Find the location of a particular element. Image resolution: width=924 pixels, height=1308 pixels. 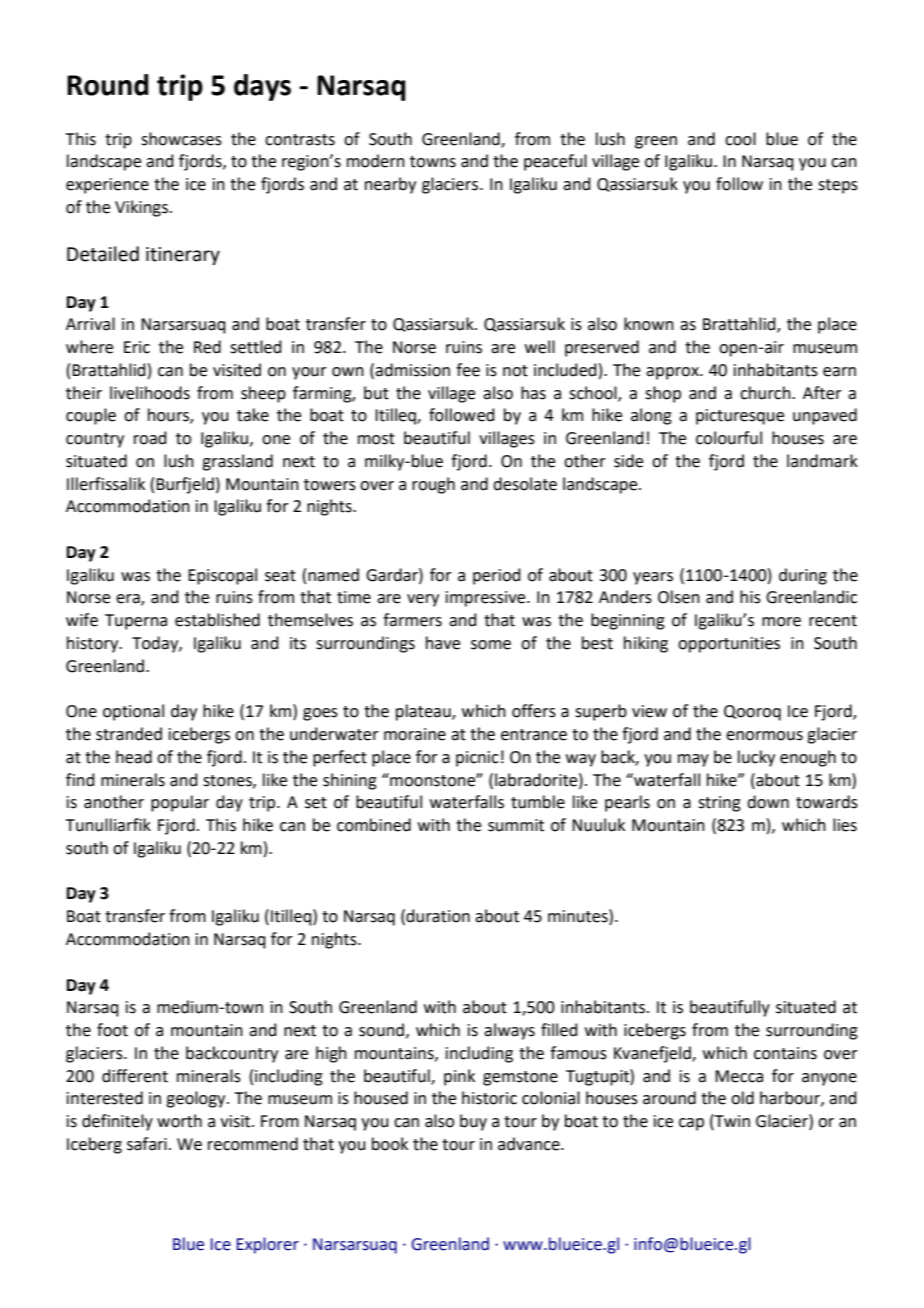

optional is located at coordinates (133, 712).
